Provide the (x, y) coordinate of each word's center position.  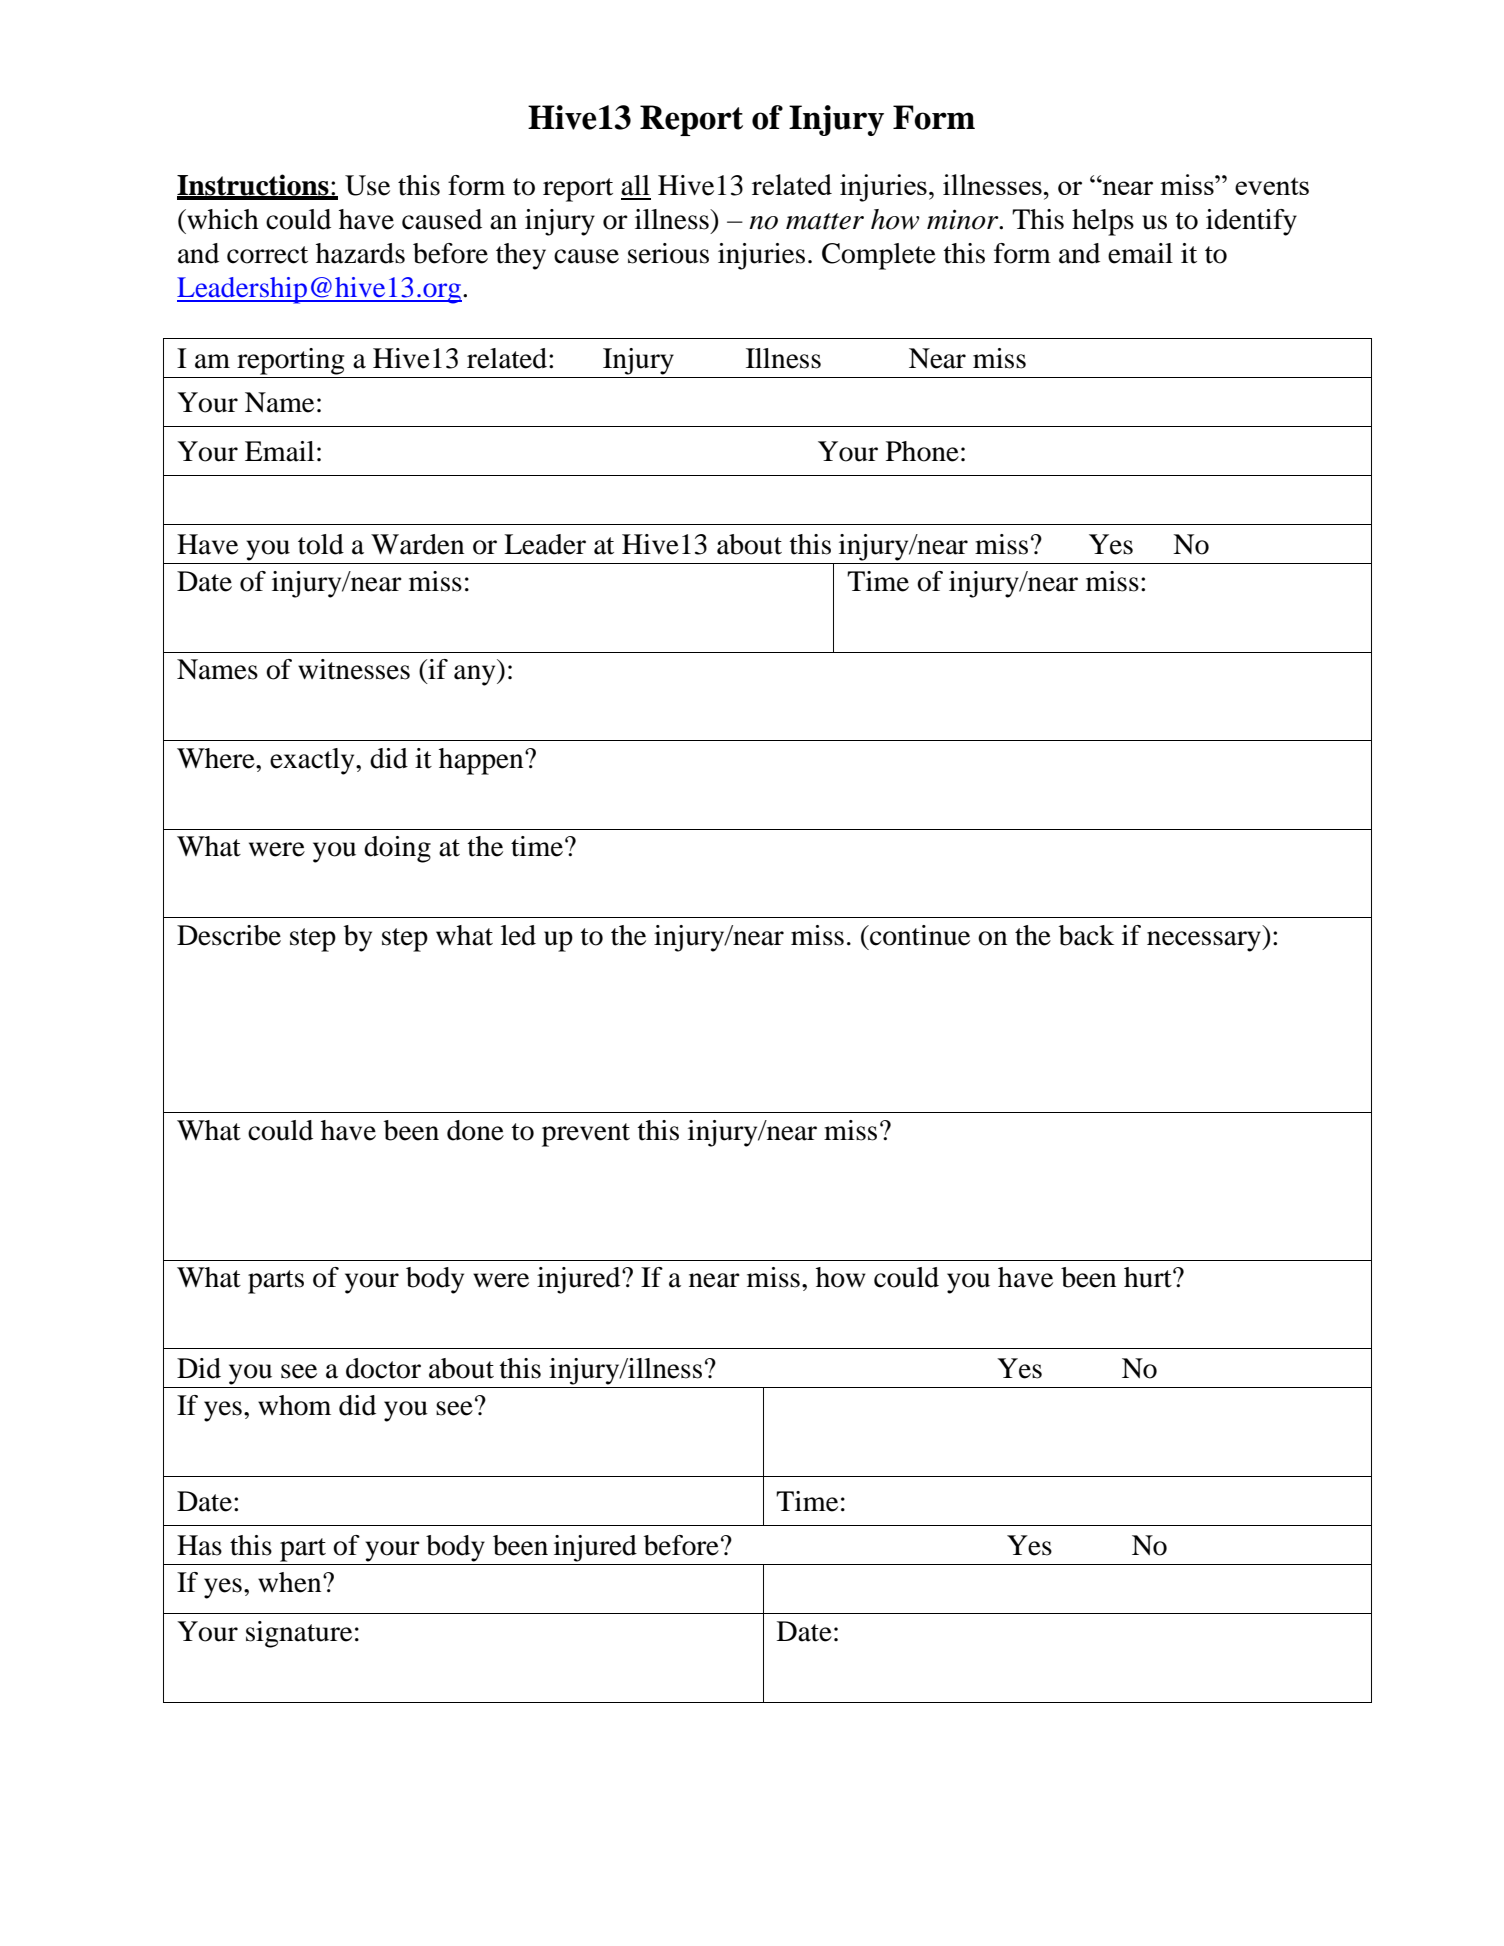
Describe (229, 935)
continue (919, 935)
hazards (360, 253)
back (1086, 935)
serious (668, 253)
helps (1103, 222)
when (291, 1582)
